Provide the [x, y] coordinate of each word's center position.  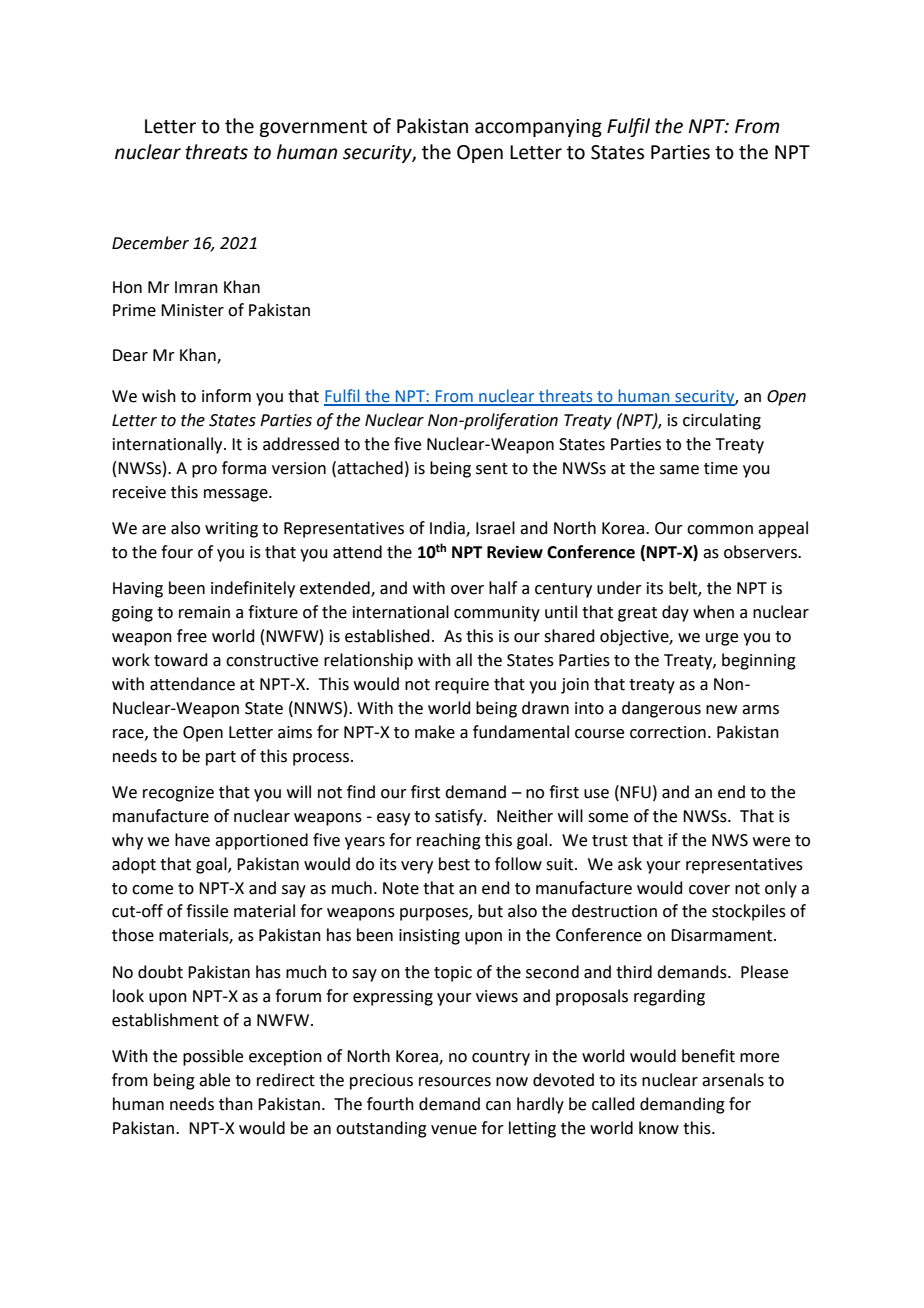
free [192, 636]
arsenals [733, 1080]
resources [455, 1082]
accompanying [538, 128]
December [150, 243]
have [192, 840]
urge [722, 639]
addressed [301, 444]
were [771, 842]
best [454, 864]
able [214, 1080]
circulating [722, 421]
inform [226, 396]
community [497, 614]
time [721, 468]
